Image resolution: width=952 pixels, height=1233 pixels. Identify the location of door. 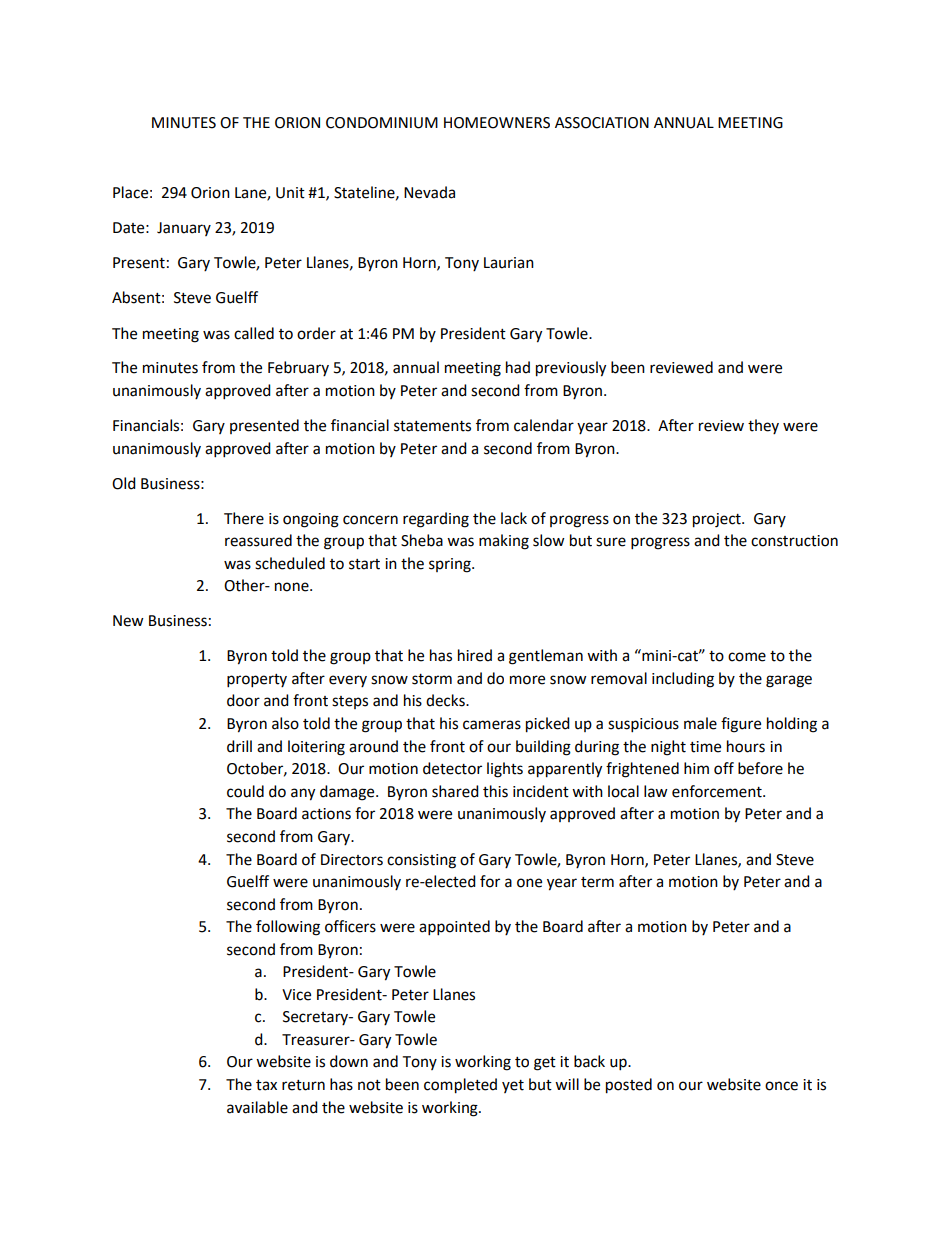
(243, 700).
